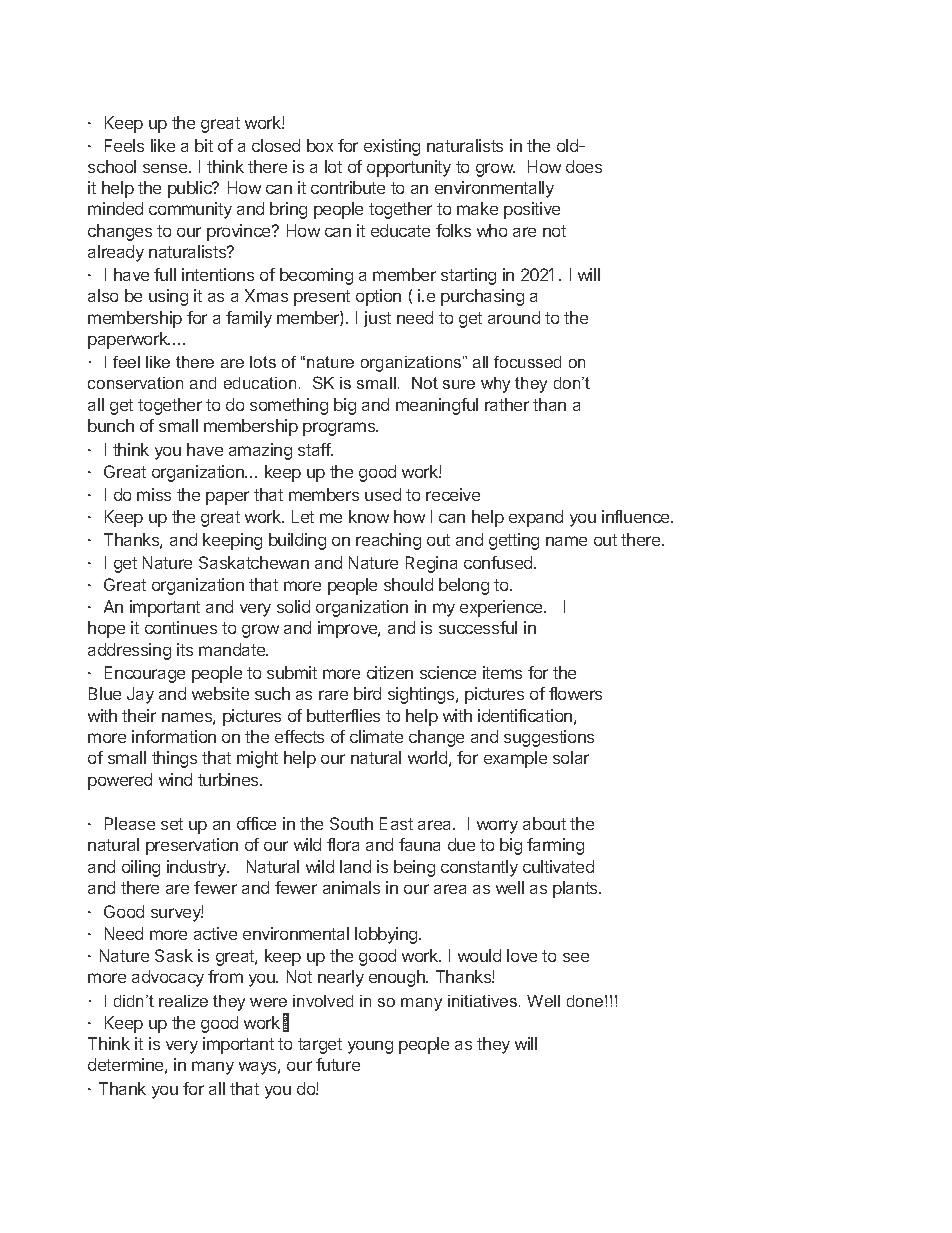 The height and width of the image is (1233, 952). I want to click on does, so click(584, 166).
